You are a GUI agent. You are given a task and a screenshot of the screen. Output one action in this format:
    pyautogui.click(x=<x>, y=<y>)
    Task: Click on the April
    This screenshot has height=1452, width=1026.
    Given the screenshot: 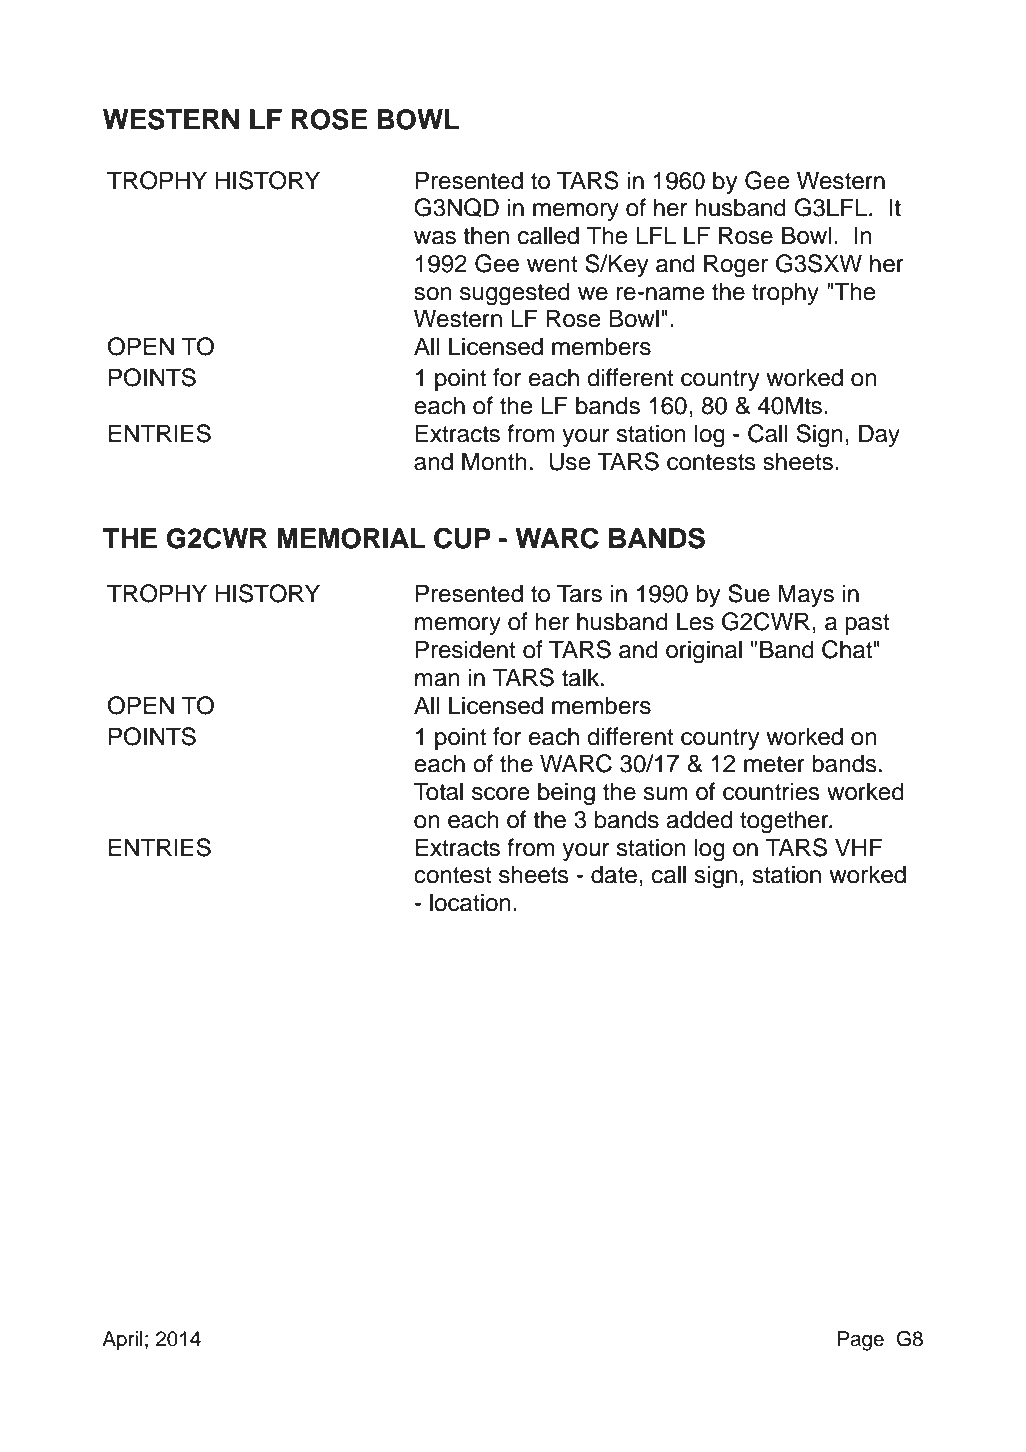 What is the action you would take?
    pyautogui.click(x=122, y=1341)
